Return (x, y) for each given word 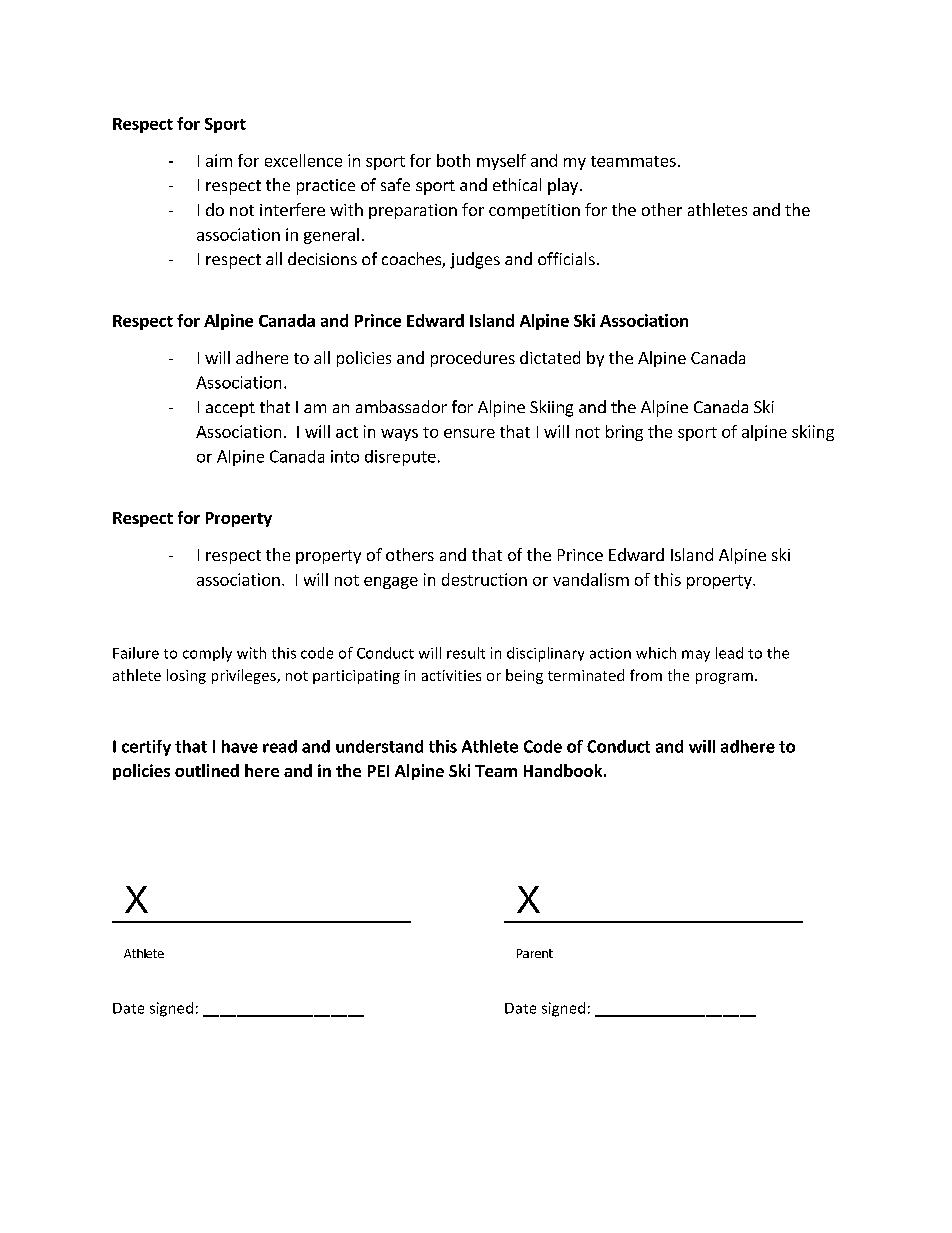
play (563, 186)
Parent (535, 953)
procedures (473, 359)
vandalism (591, 579)
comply (207, 654)
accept (230, 409)
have (240, 746)
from (646, 675)
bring (624, 433)
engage (391, 583)
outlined (207, 770)
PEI (378, 771)
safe (395, 184)
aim (219, 160)
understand (379, 746)
